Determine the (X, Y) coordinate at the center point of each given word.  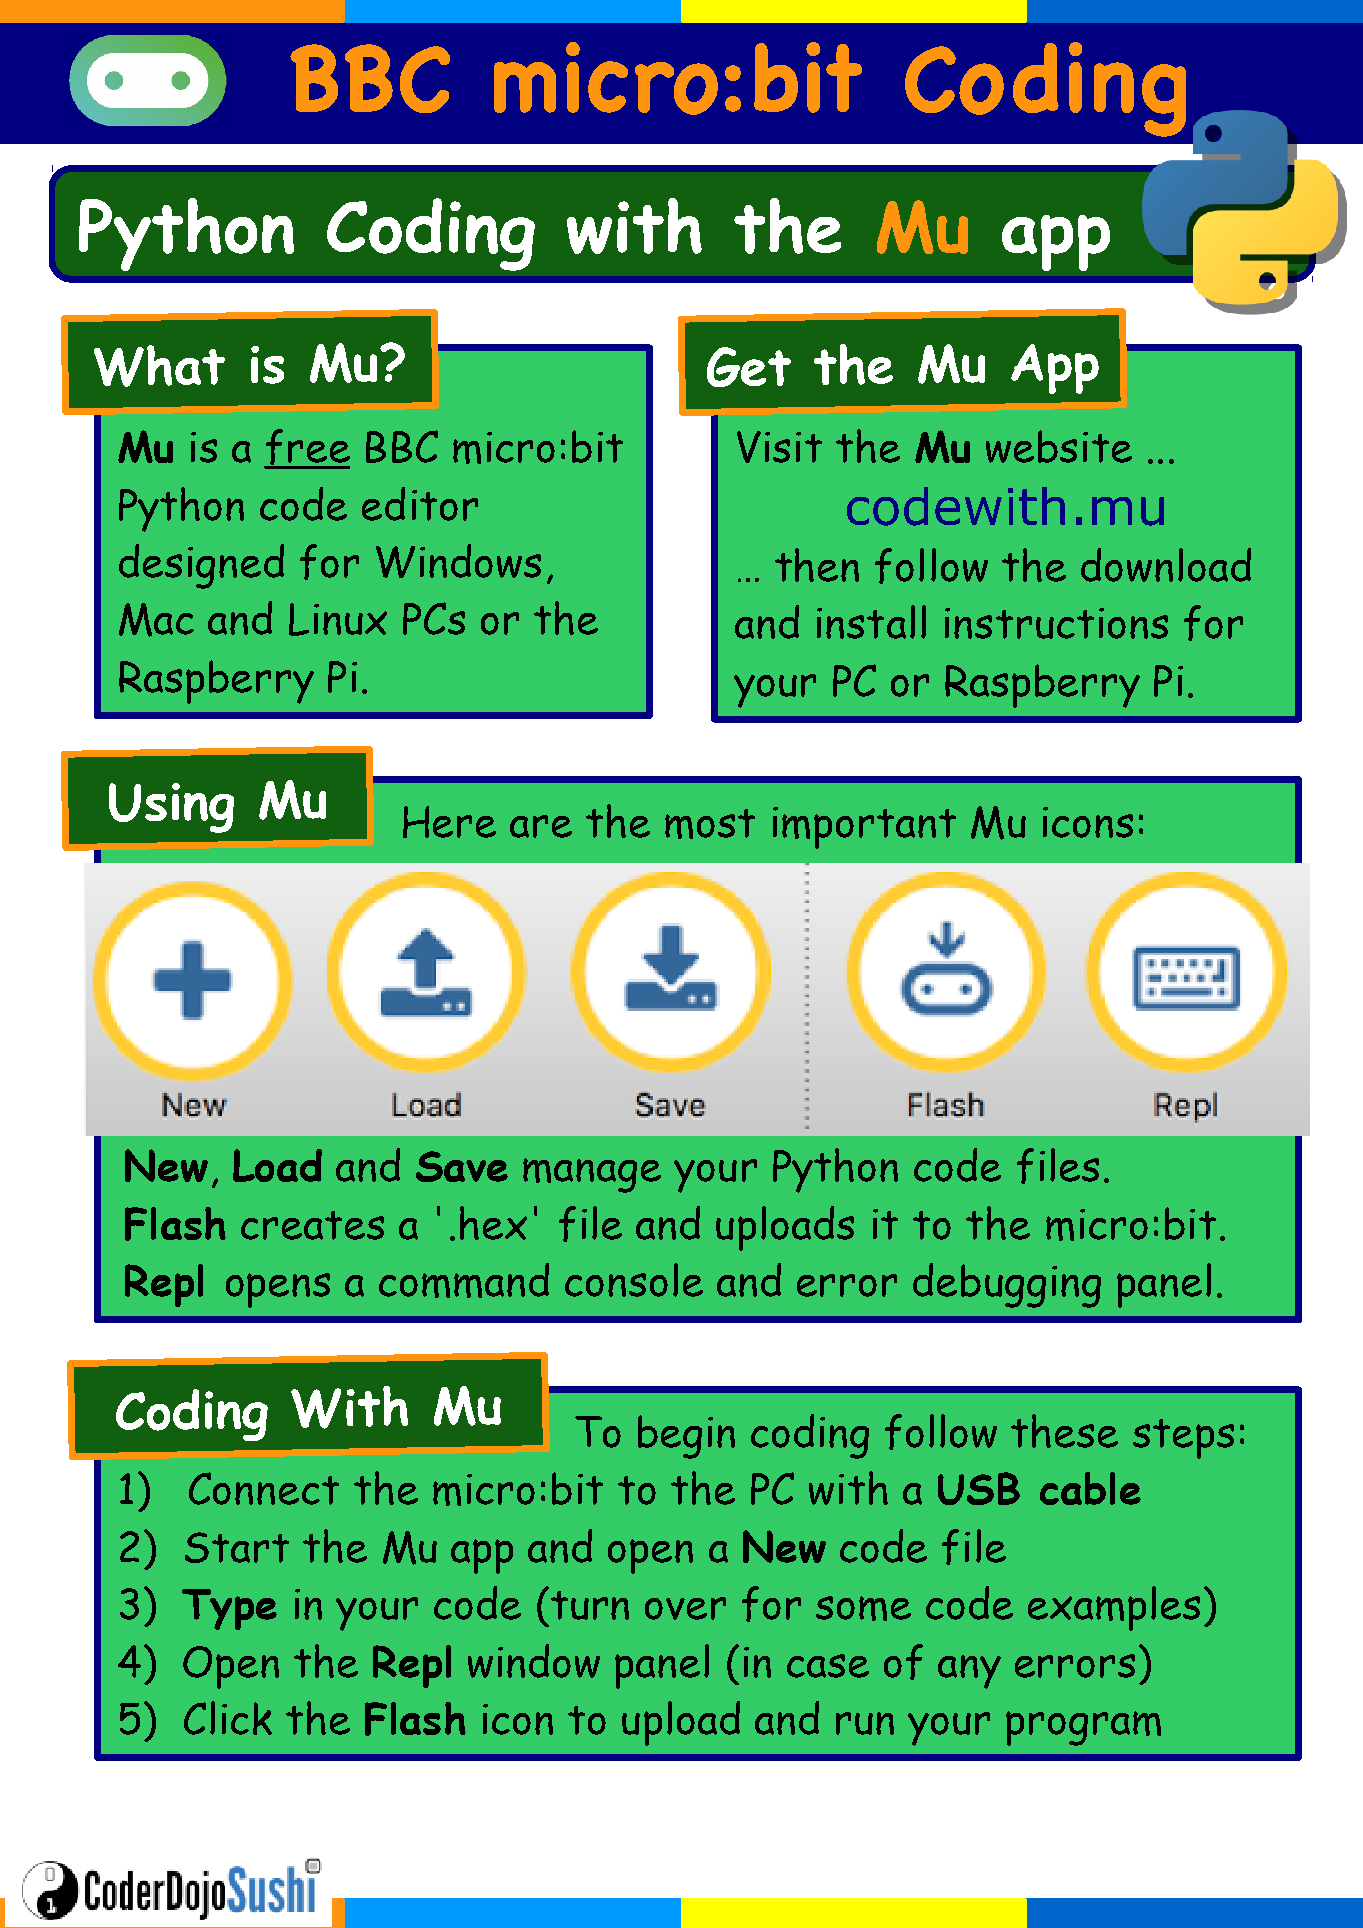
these (1064, 1431)
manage (592, 1175)
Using (171, 808)
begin (686, 1437)
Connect (264, 1488)
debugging (1007, 1285)
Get (749, 367)
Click (228, 1718)
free (307, 448)
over (685, 1608)
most (710, 824)
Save (462, 1166)
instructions (1056, 623)
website (1059, 446)
